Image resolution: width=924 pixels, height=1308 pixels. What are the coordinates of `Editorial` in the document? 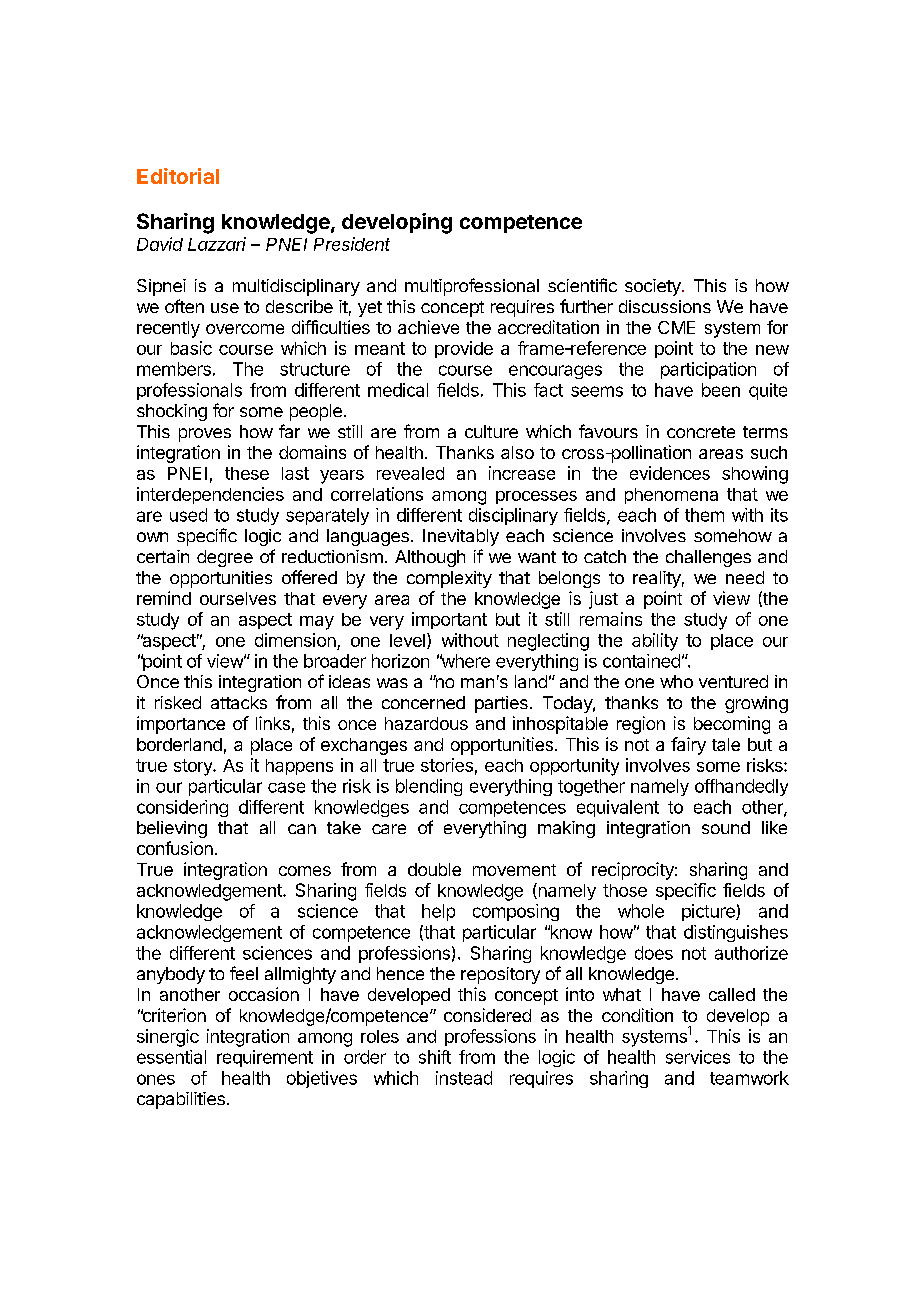 It's located at (178, 176).
